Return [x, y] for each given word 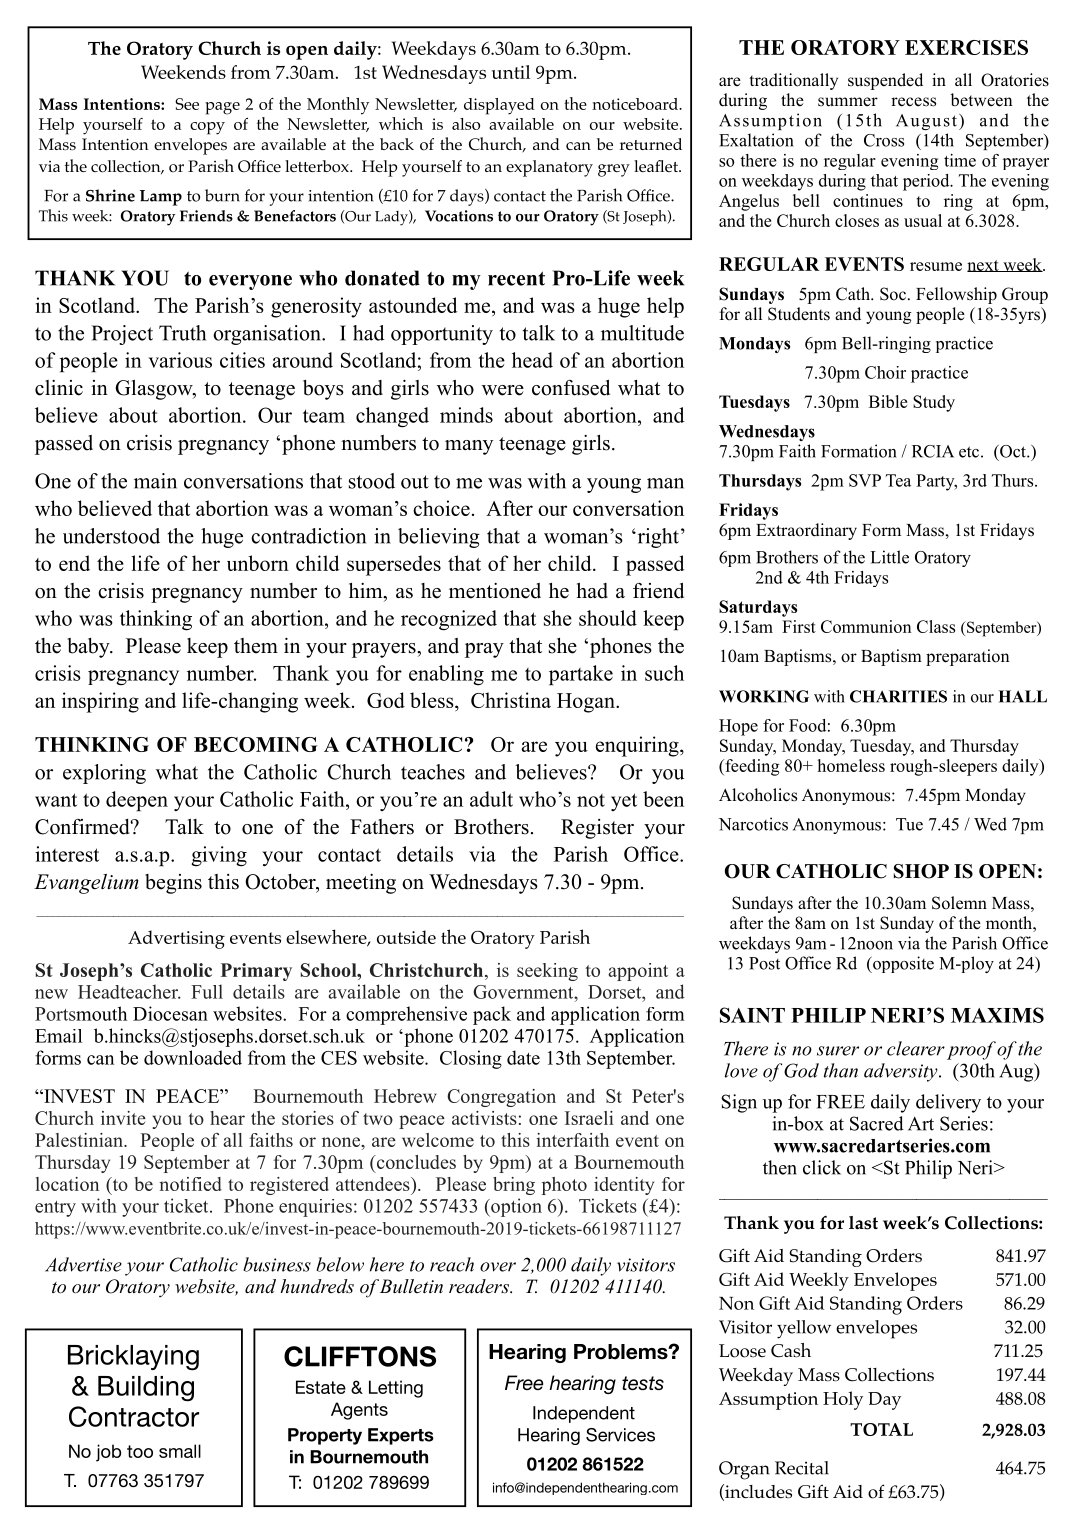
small [180, 1451]
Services [620, 1435]
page [222, 108]
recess [913, 102]
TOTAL [881, 1429]
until [511, 72]
